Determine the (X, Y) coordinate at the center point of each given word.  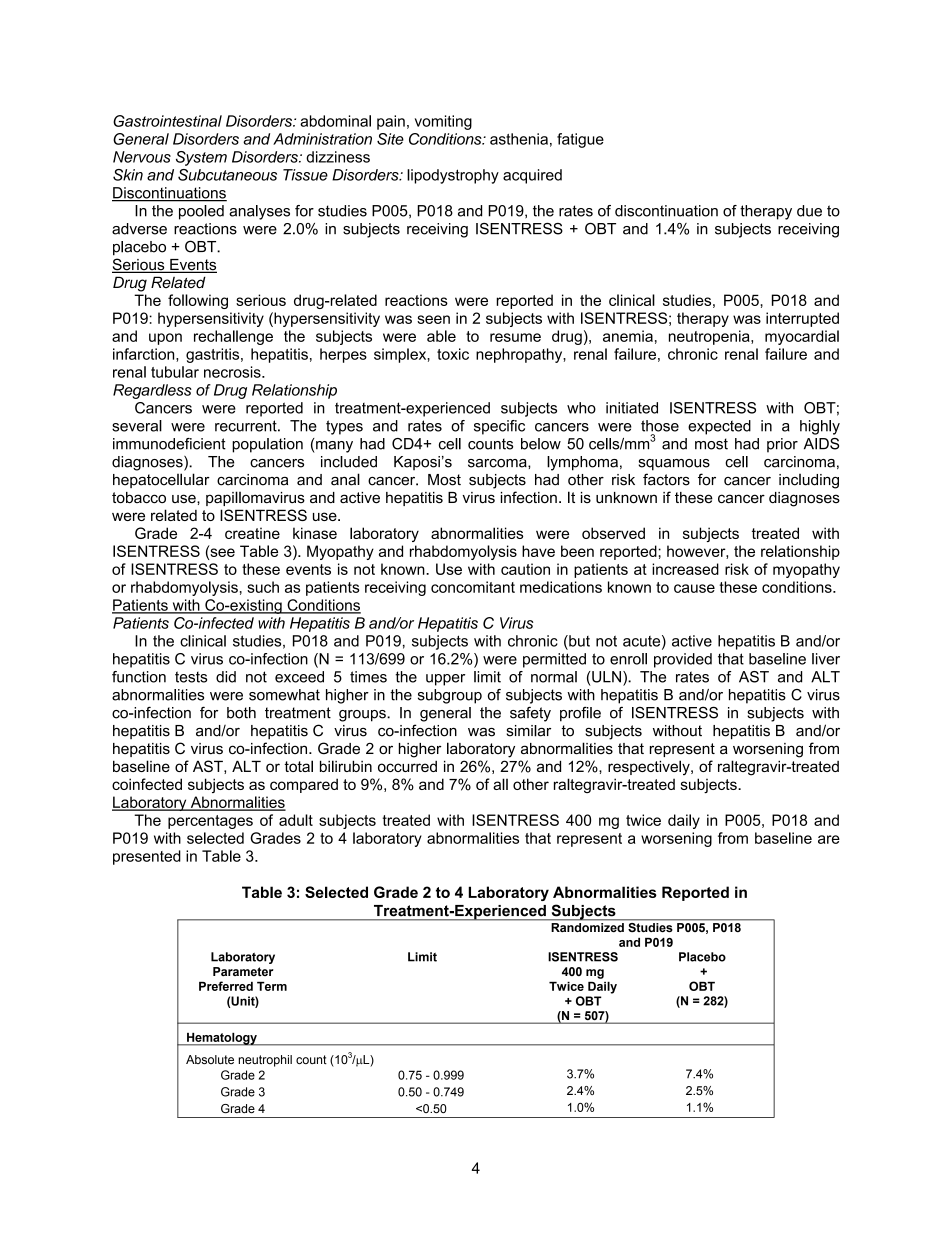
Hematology (222, 1039)
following (198, 301)
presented (147, 857)
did (226, 677)
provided (683, 660)
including (809, 481)
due (809, 211)
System (201, 158)
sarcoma (498, 463)
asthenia (519, 139)
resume (515, 337)
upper (445, 680)
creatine (252, 533)
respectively (650, 767)
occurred (407, 766)
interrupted (802, 319)
